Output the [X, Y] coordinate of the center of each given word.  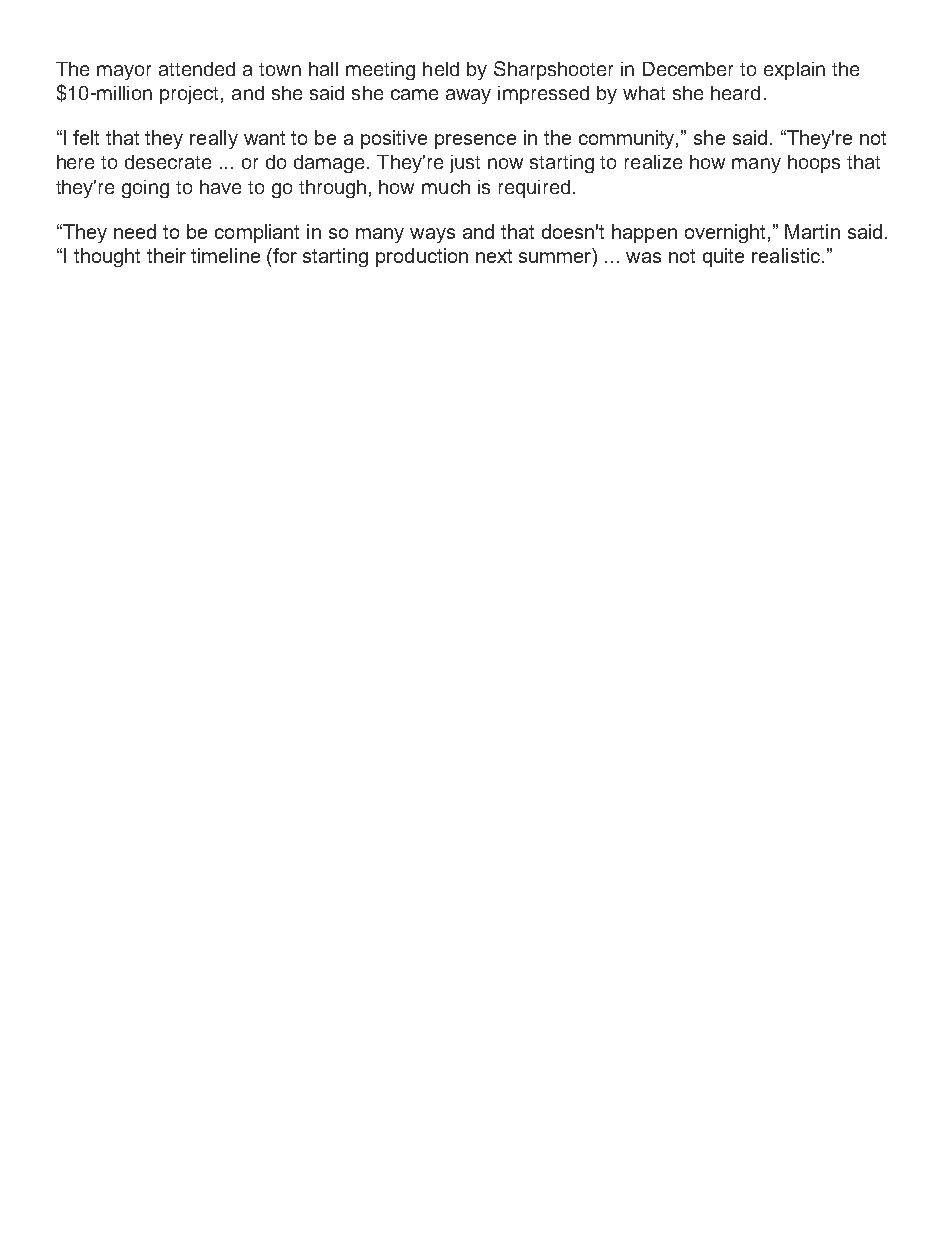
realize [653, 162]
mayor [124, 72]
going [145, 189]
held [441, 69]
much [446, 187]
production [422, 257]
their [166, 255]
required [534, 189]
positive [394, 139]
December [688, 69]
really [214, 139]
